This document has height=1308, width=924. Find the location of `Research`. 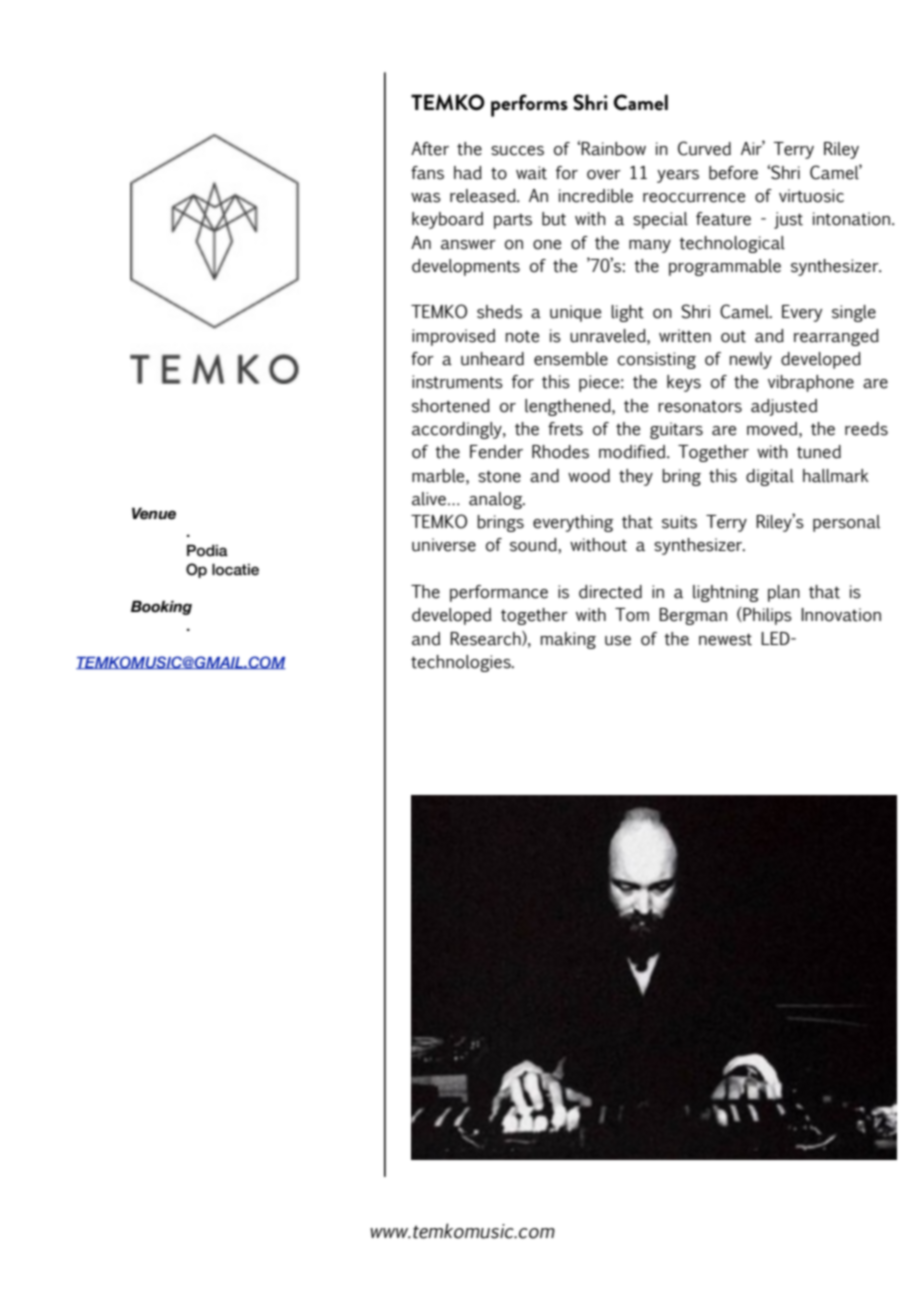

Research is located at coordinates (486, 638).
